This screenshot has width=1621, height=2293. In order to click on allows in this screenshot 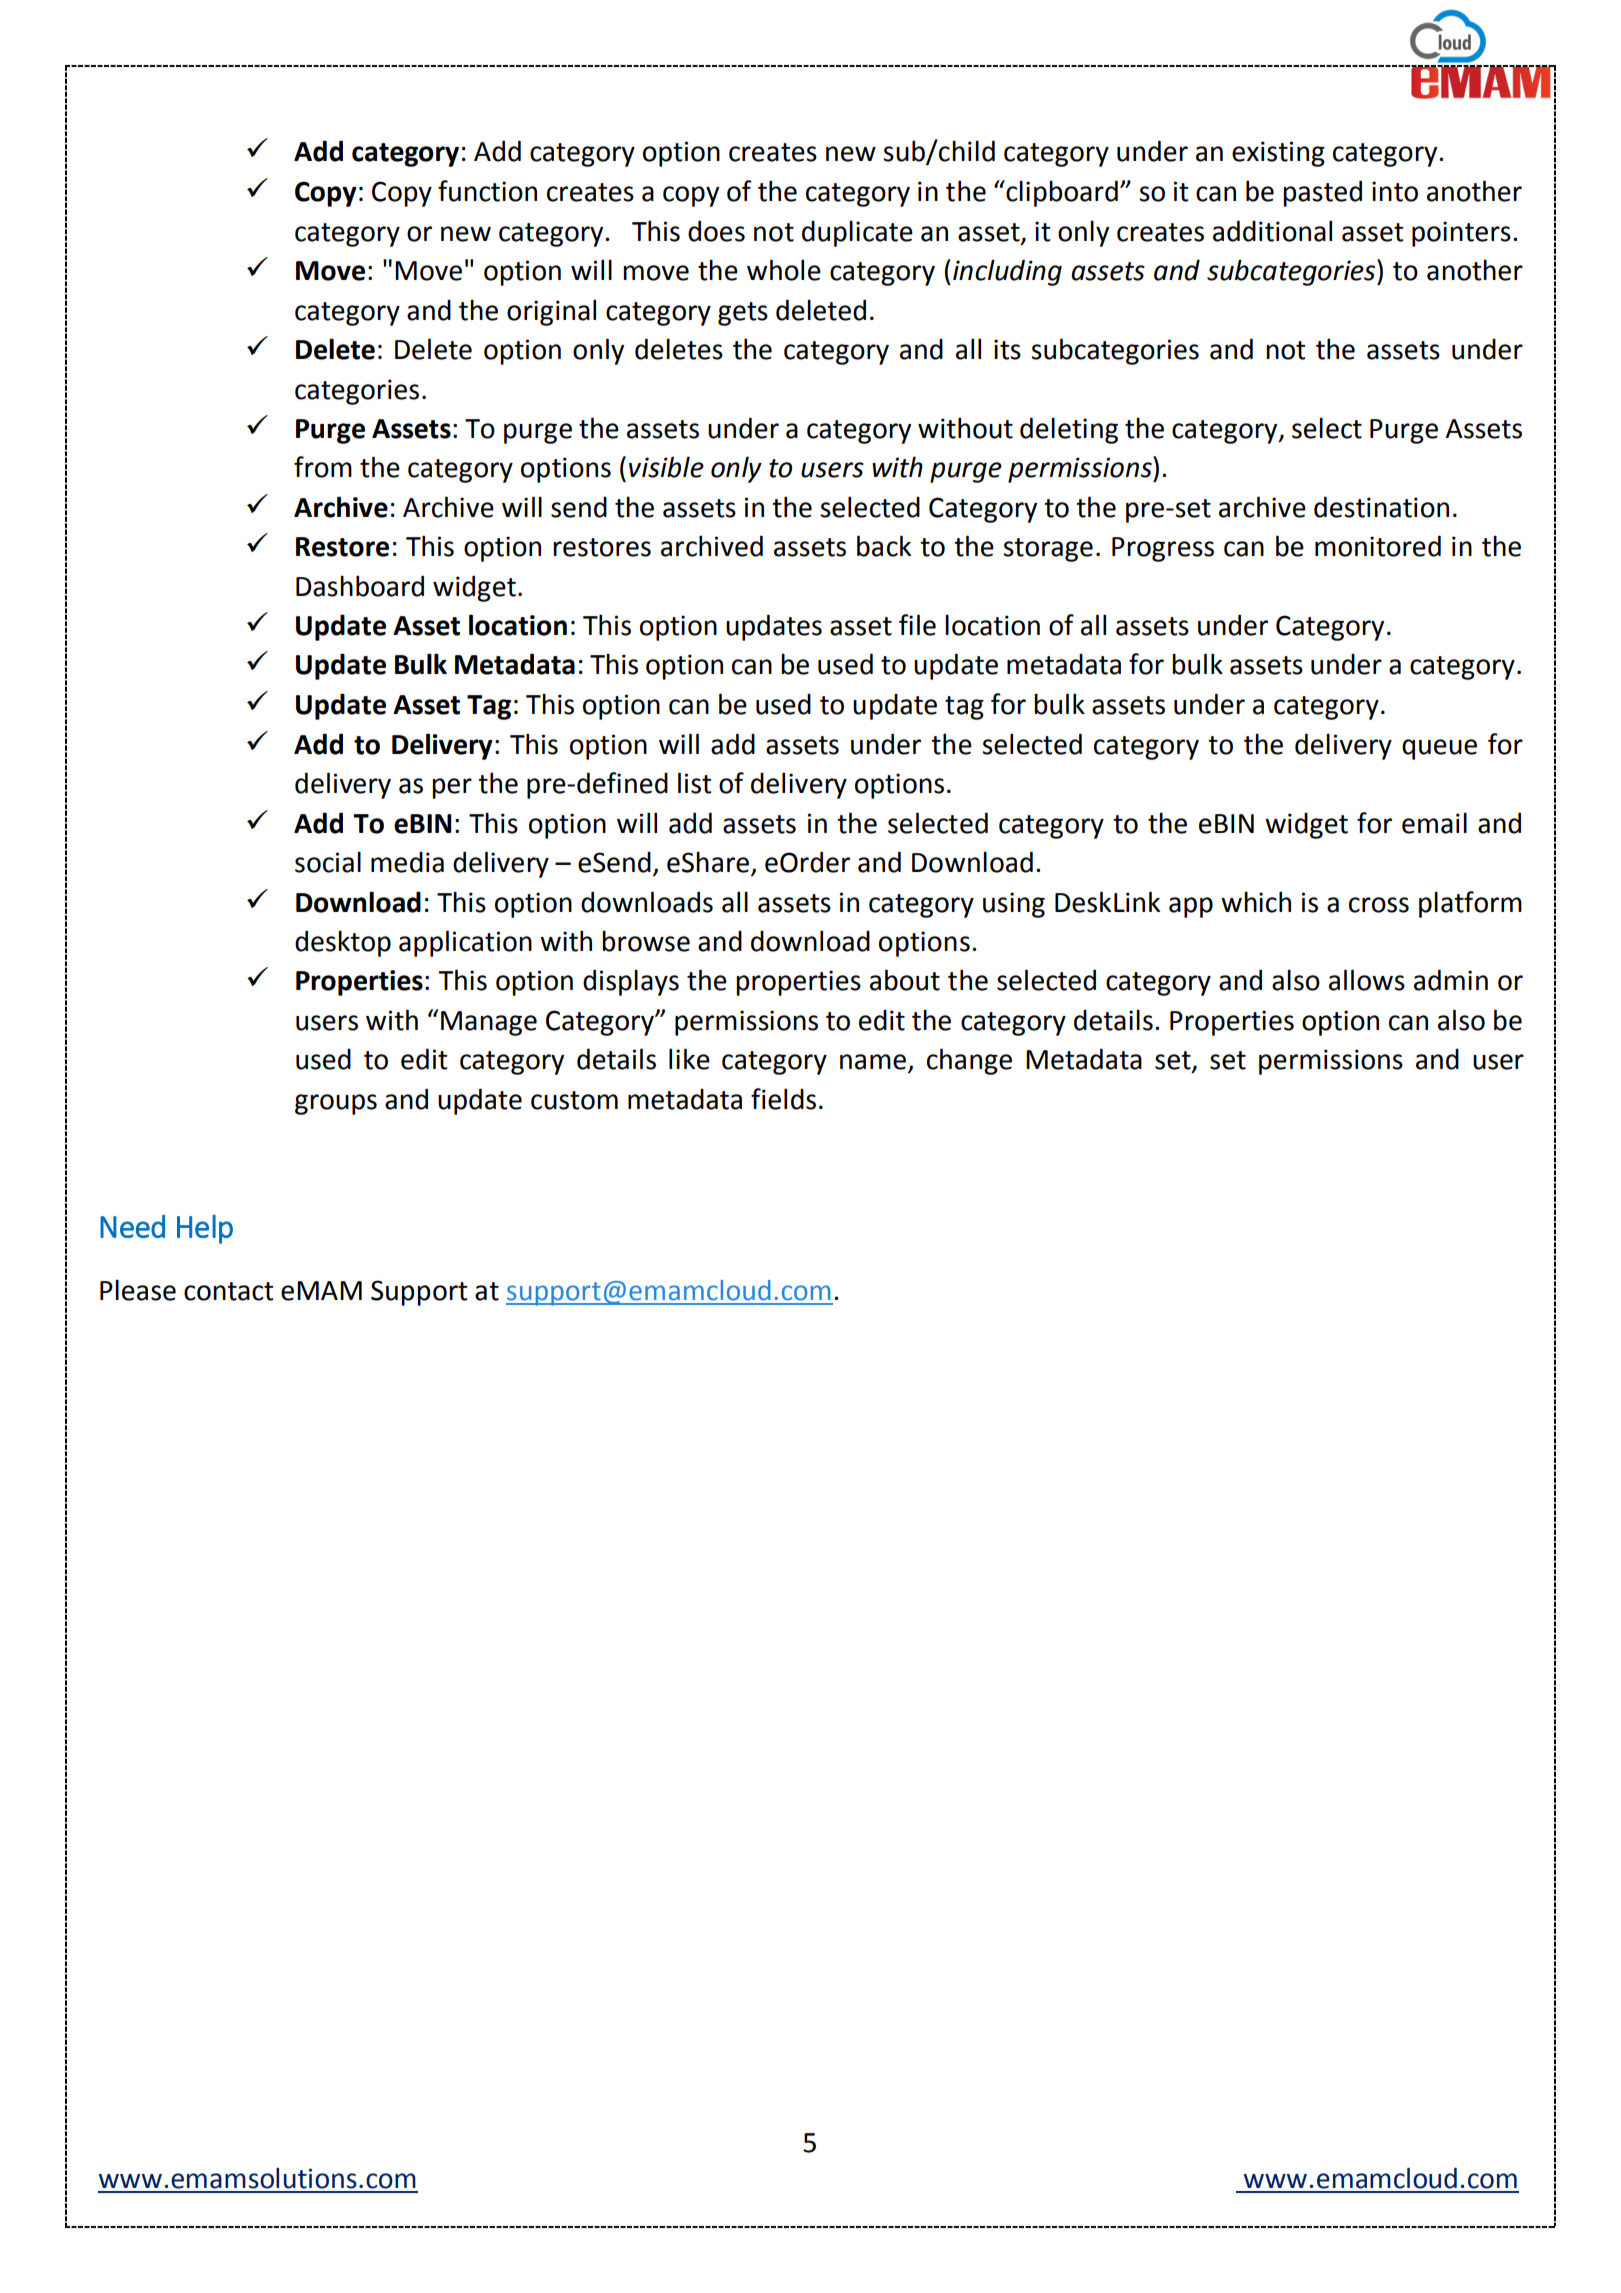, I will do `click(1367, 980)`.
